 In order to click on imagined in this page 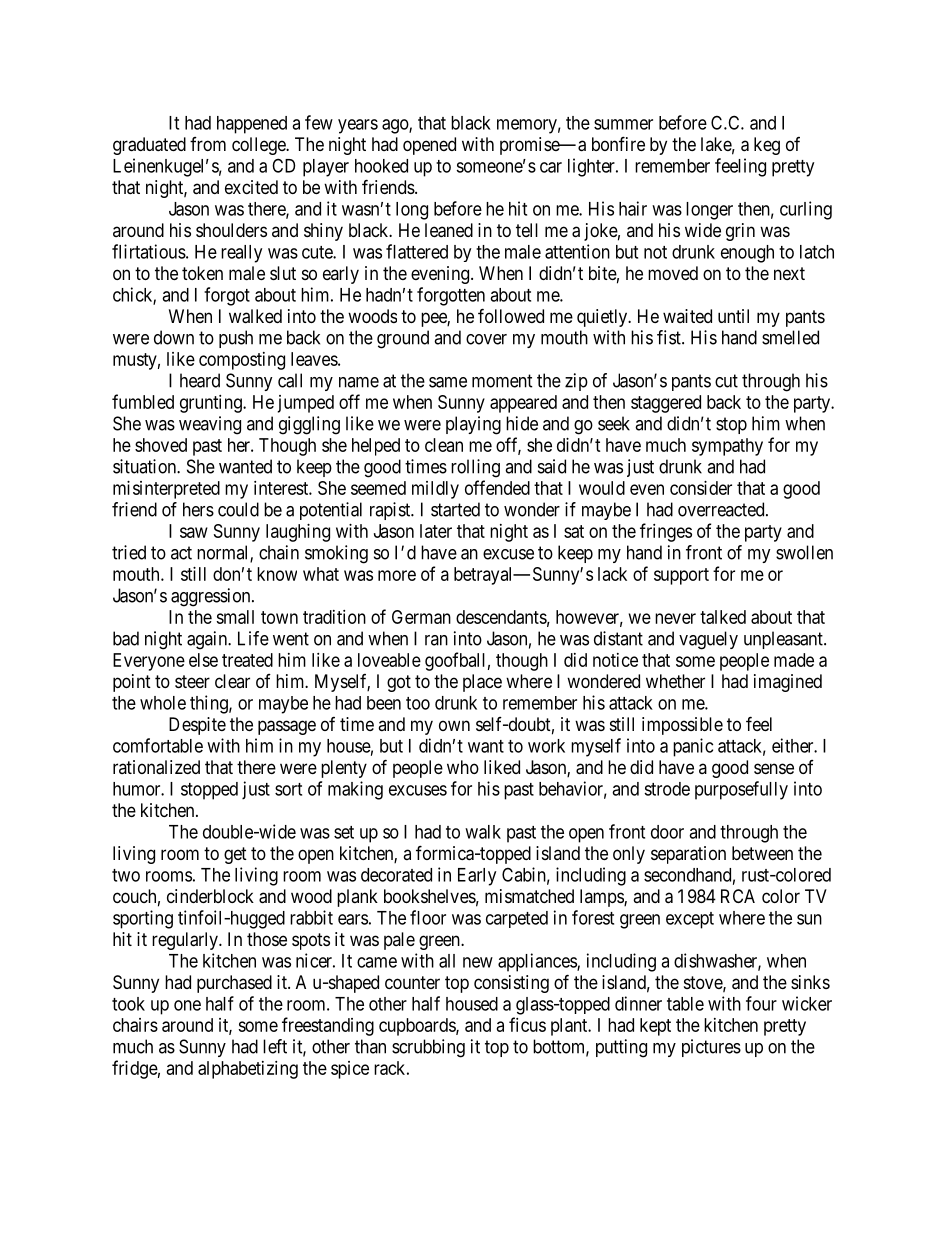, I will do `click(788, 683)`.
